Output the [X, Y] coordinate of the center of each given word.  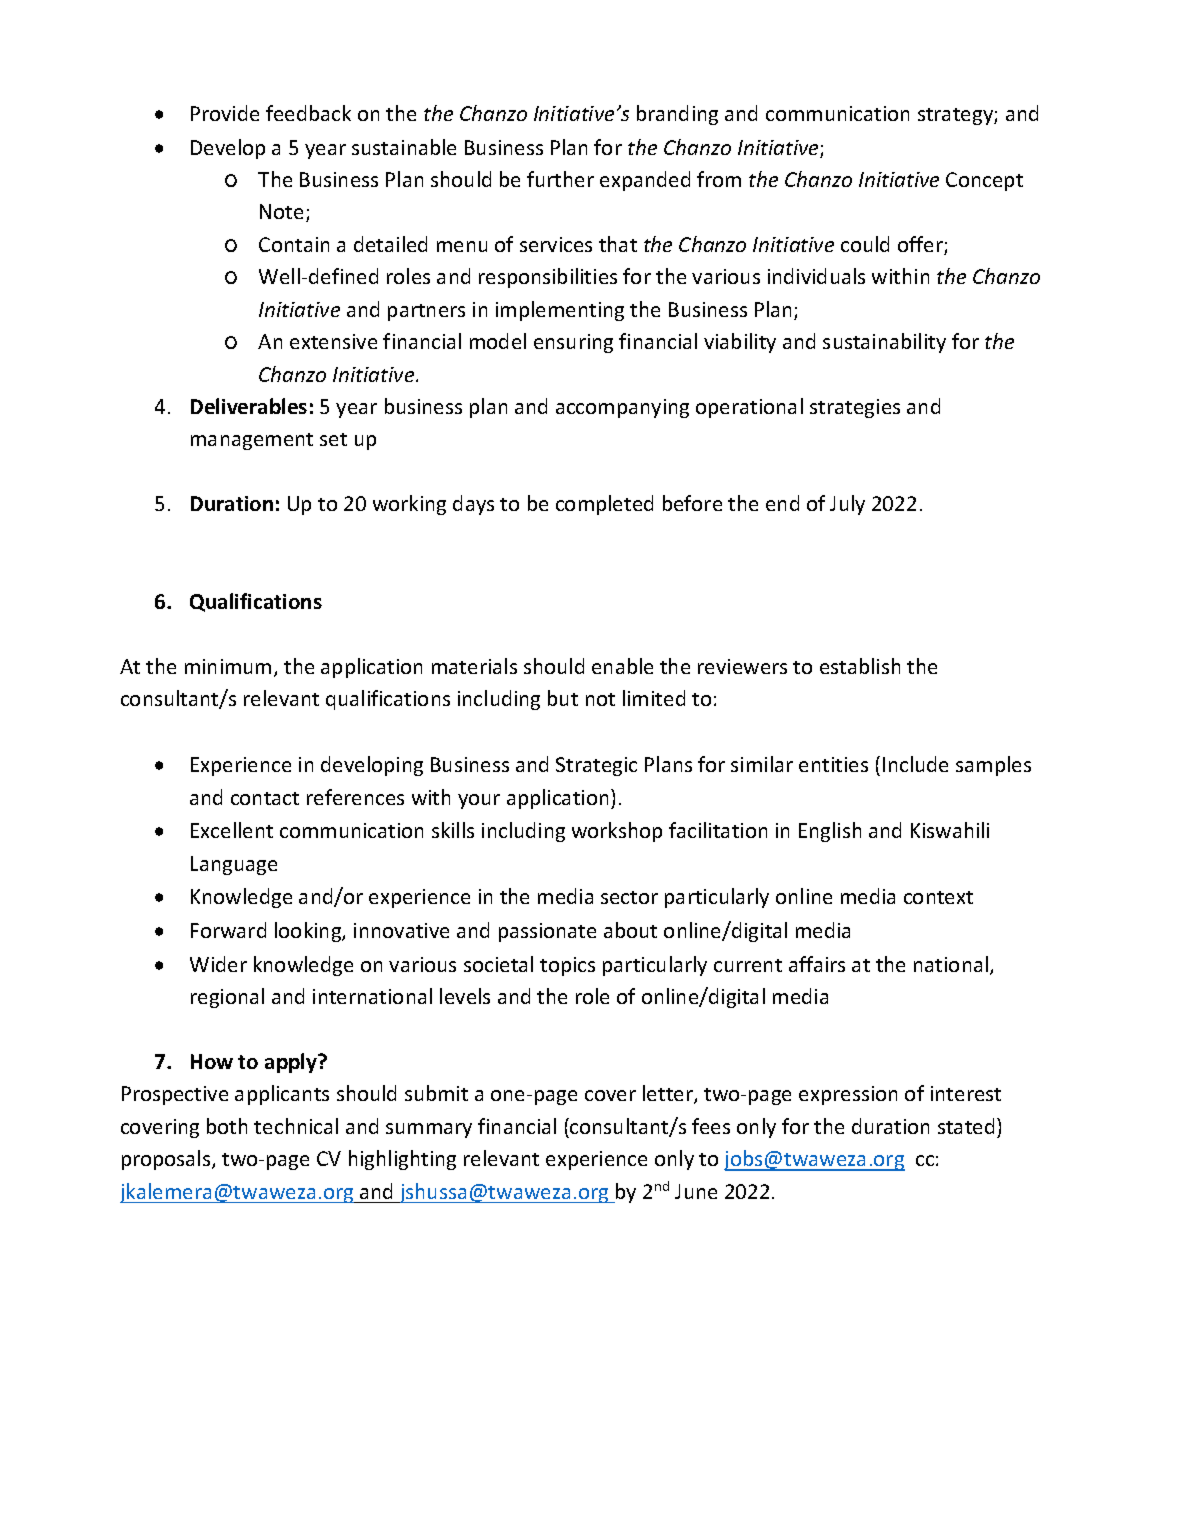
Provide [225, 113]
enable [622, 666]
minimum [228, 666]
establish [860, 666]
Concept [984, 181]
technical [296, 1126]
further [560, 179]
